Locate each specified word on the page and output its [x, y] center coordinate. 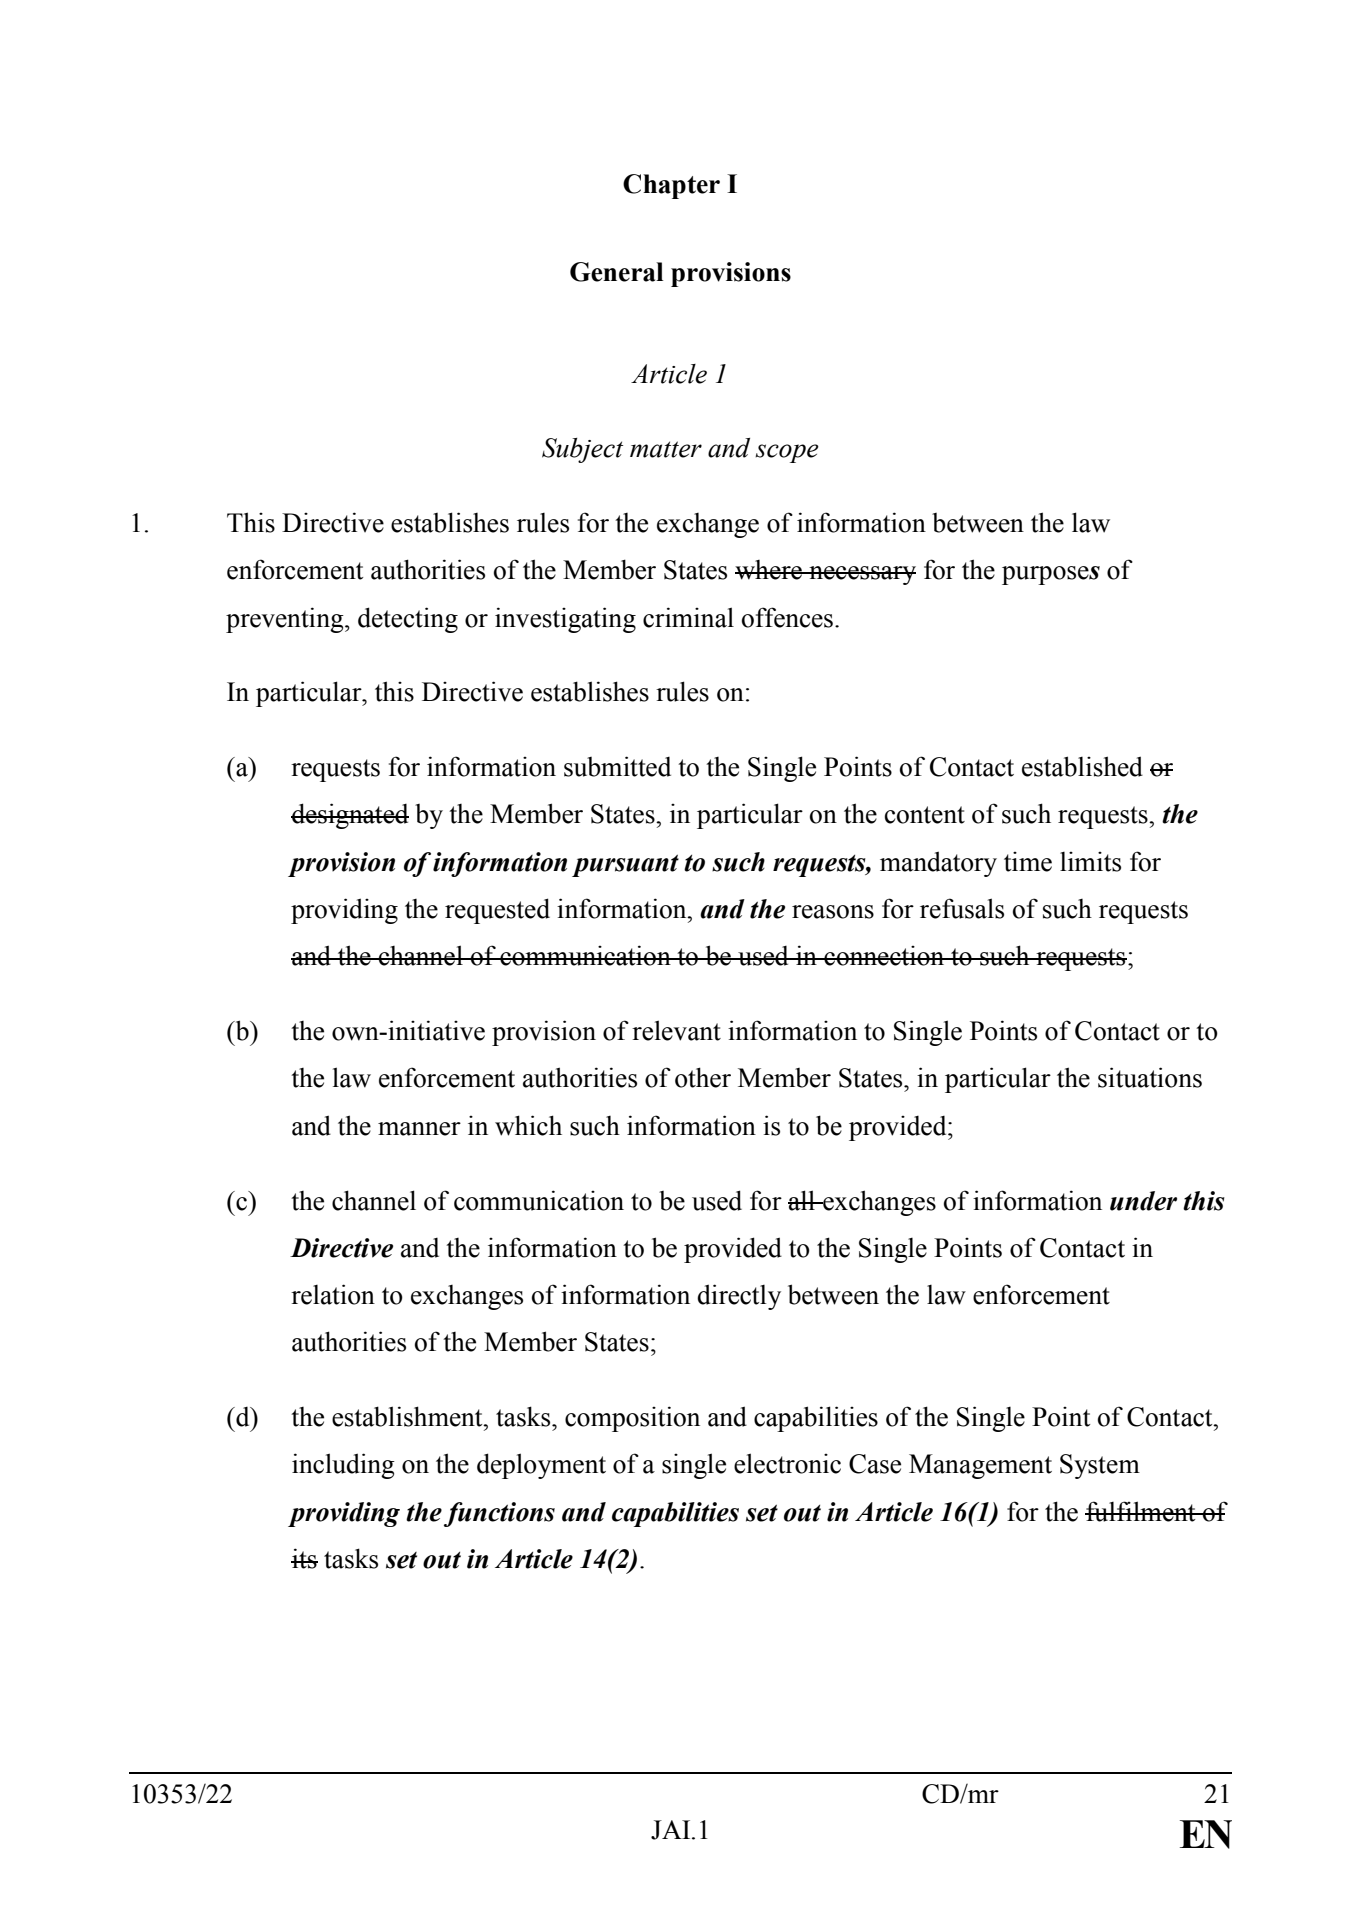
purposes [1051, 575]
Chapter [671, 186]
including [343, 1466]
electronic [787, 1463]
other [703, 1077]
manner [419, 1129]
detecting [408, 620]
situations [1150, 1077]
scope [787, 453]
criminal [688, 617]
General [616, 272]
